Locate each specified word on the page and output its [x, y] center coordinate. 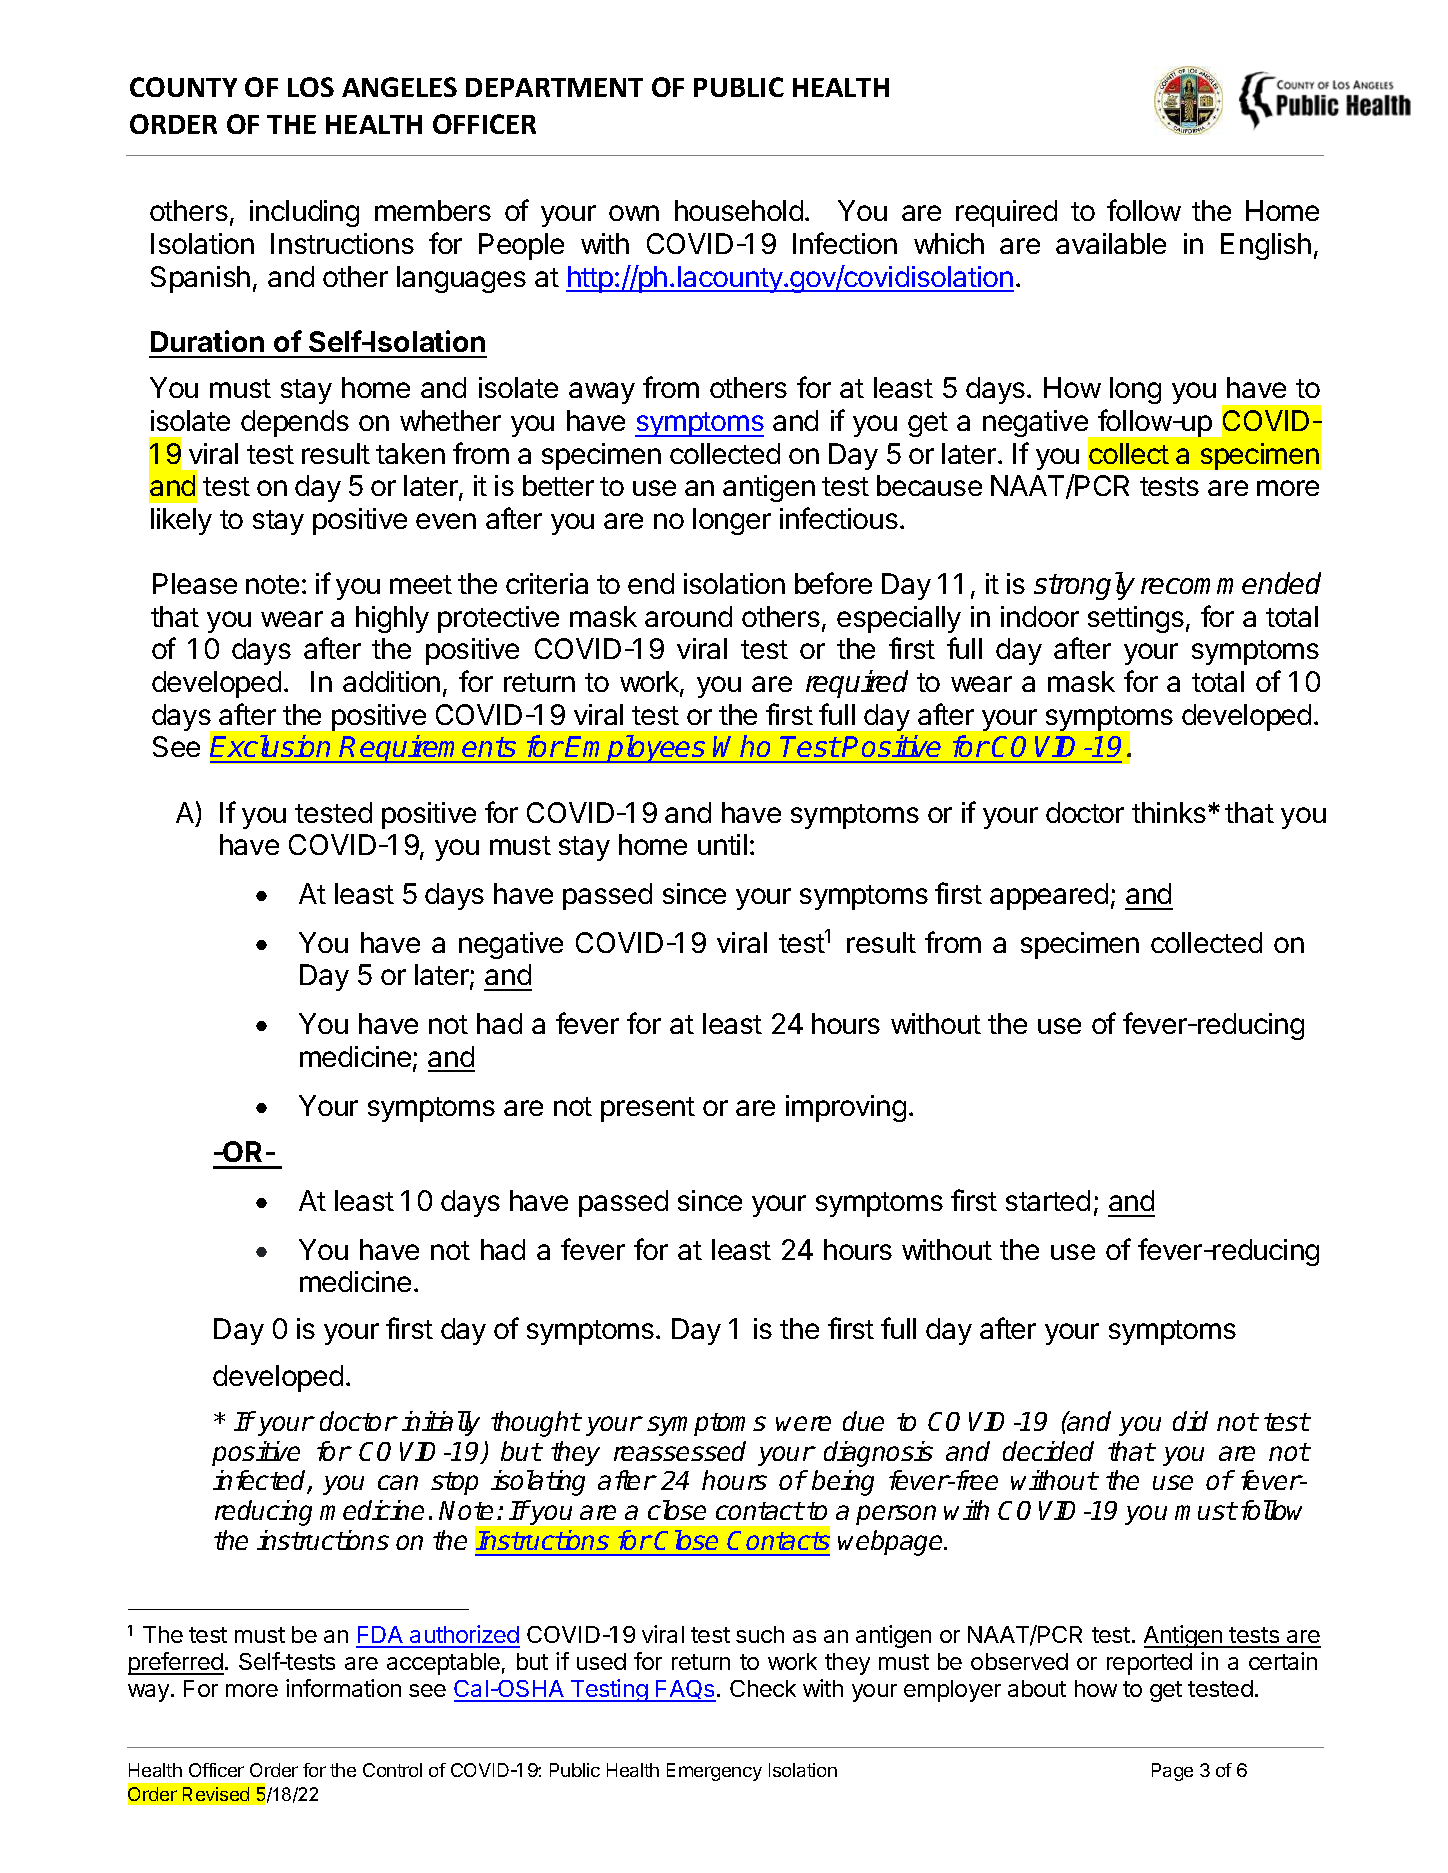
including [304, 213]
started [1048, 1200]
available [1111, 243]
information [343, 1688]
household [739, 210]
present [648, 1109]
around [688, 616]
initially [441, 1423]
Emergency [714, 1772]
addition [391, 681]
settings [1136, 619]
